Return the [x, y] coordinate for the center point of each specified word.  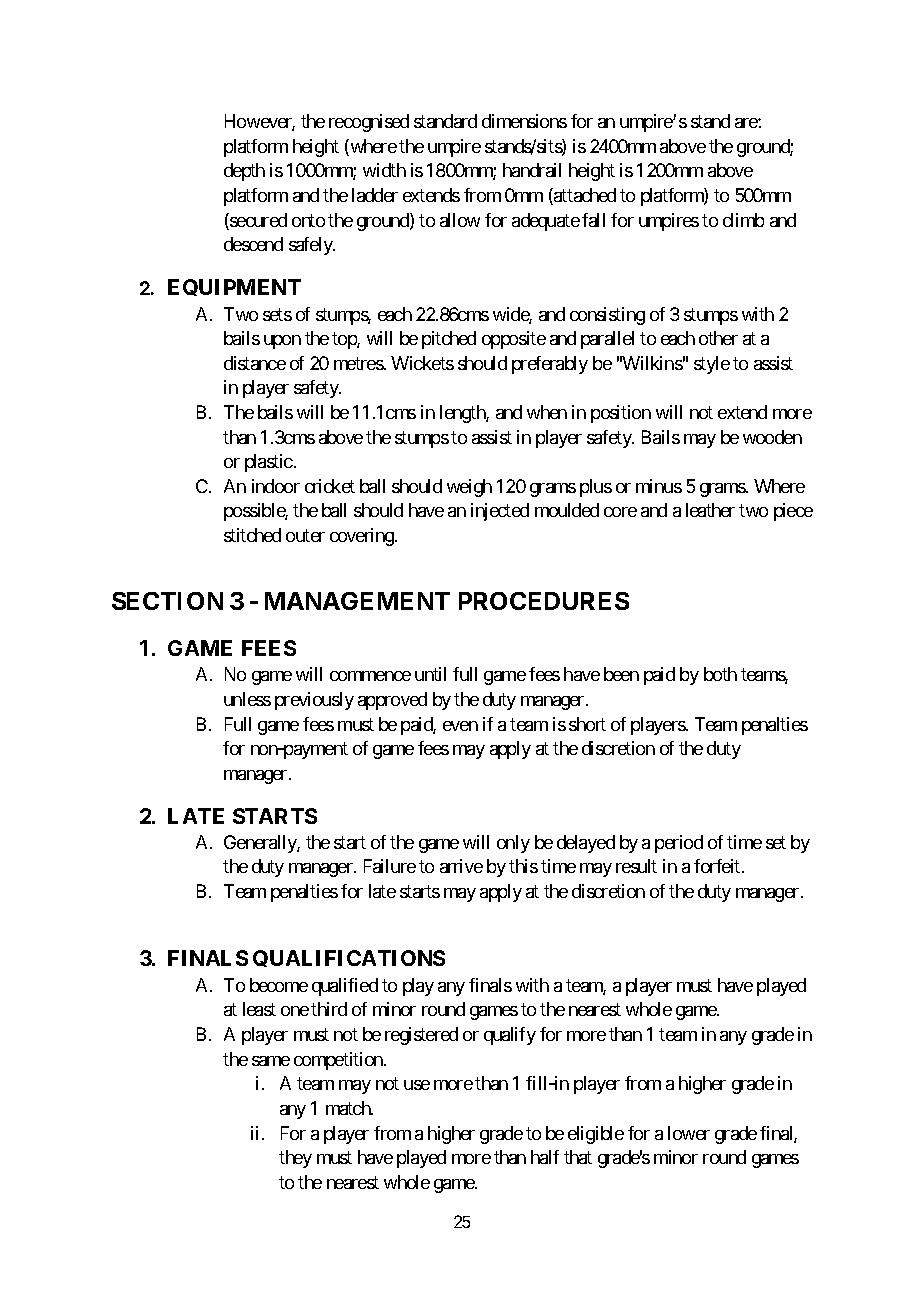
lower [689, 1133]
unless [247, 699]
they [295, 1159]
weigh [469, 488]
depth [244, 172]
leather [710, 510]
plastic [269, 463]
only [513, 844]
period [679, 844]
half [545, 1157]
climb [743, 220]
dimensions [524, 121]
